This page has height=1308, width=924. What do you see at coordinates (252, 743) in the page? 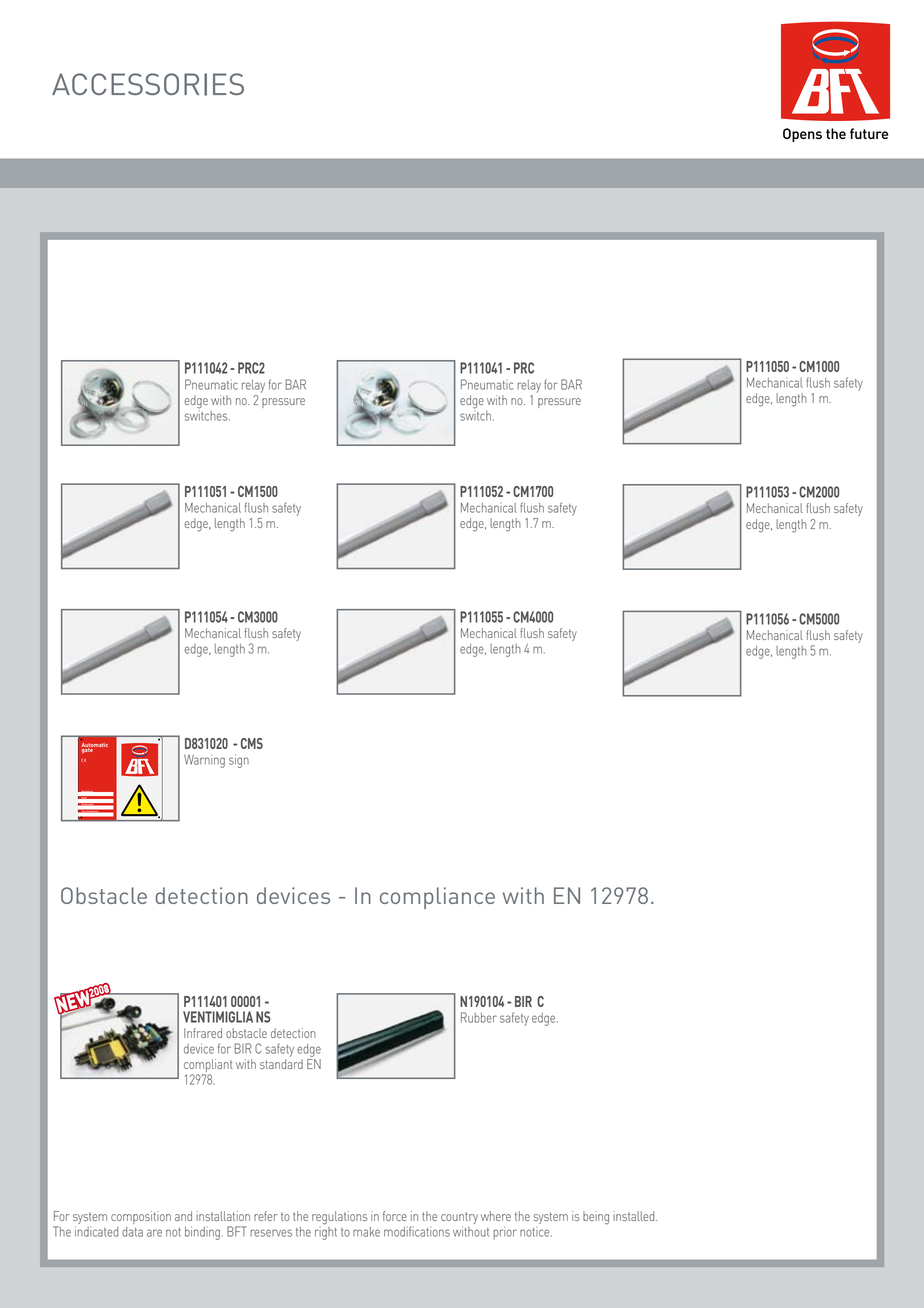
I see `CMS` at bounding box center [252, 743].
